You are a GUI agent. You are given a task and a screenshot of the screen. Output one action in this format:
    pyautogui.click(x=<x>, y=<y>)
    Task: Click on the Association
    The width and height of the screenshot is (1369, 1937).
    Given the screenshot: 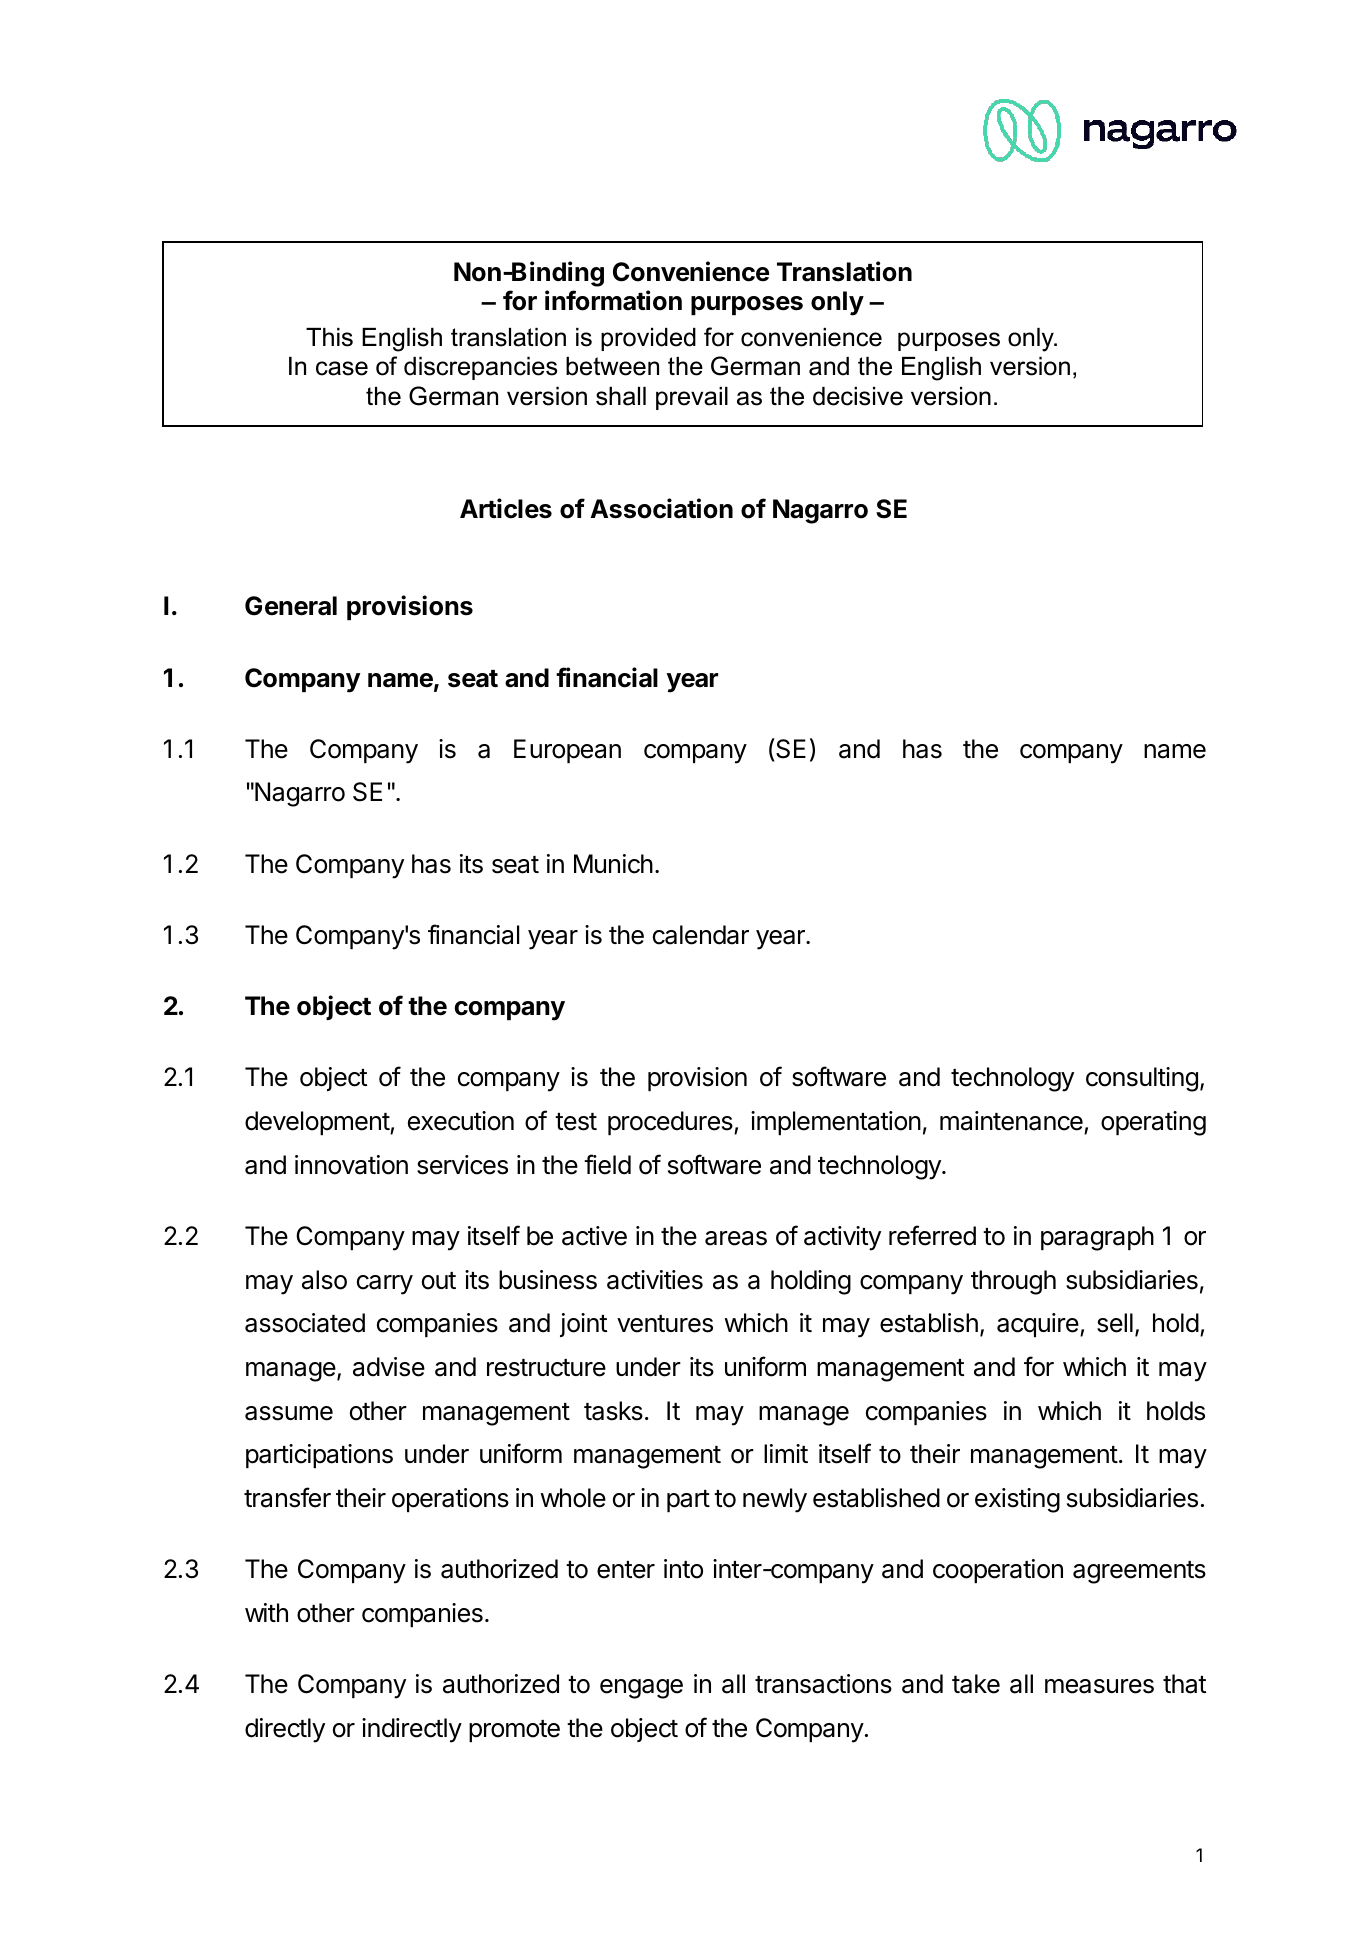 What is the action you would take?
    pyautogui.click(x=661, y=508)
